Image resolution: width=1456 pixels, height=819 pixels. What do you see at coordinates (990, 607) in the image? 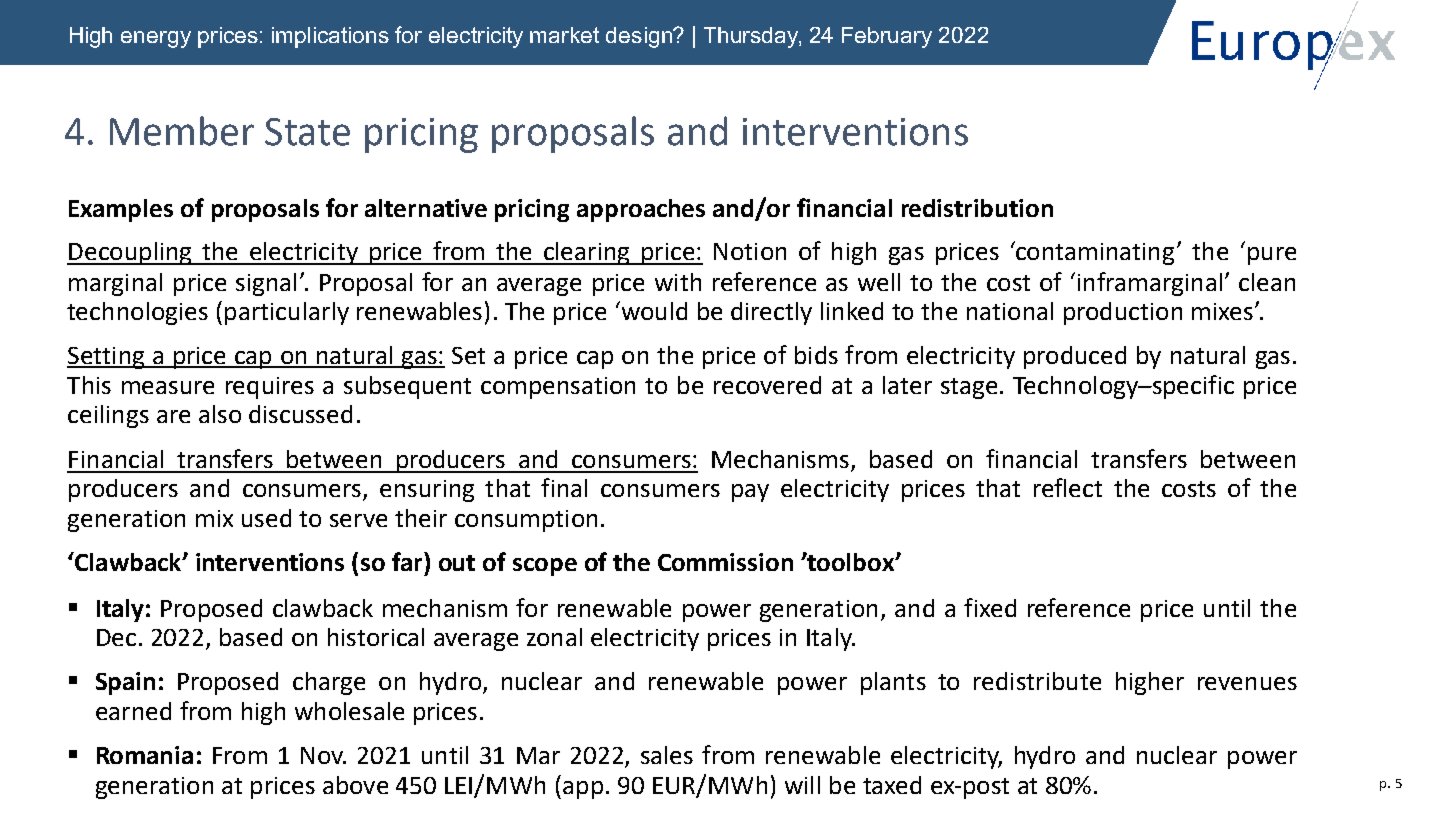
I see `fixed` at bounding box center [990, 607].
